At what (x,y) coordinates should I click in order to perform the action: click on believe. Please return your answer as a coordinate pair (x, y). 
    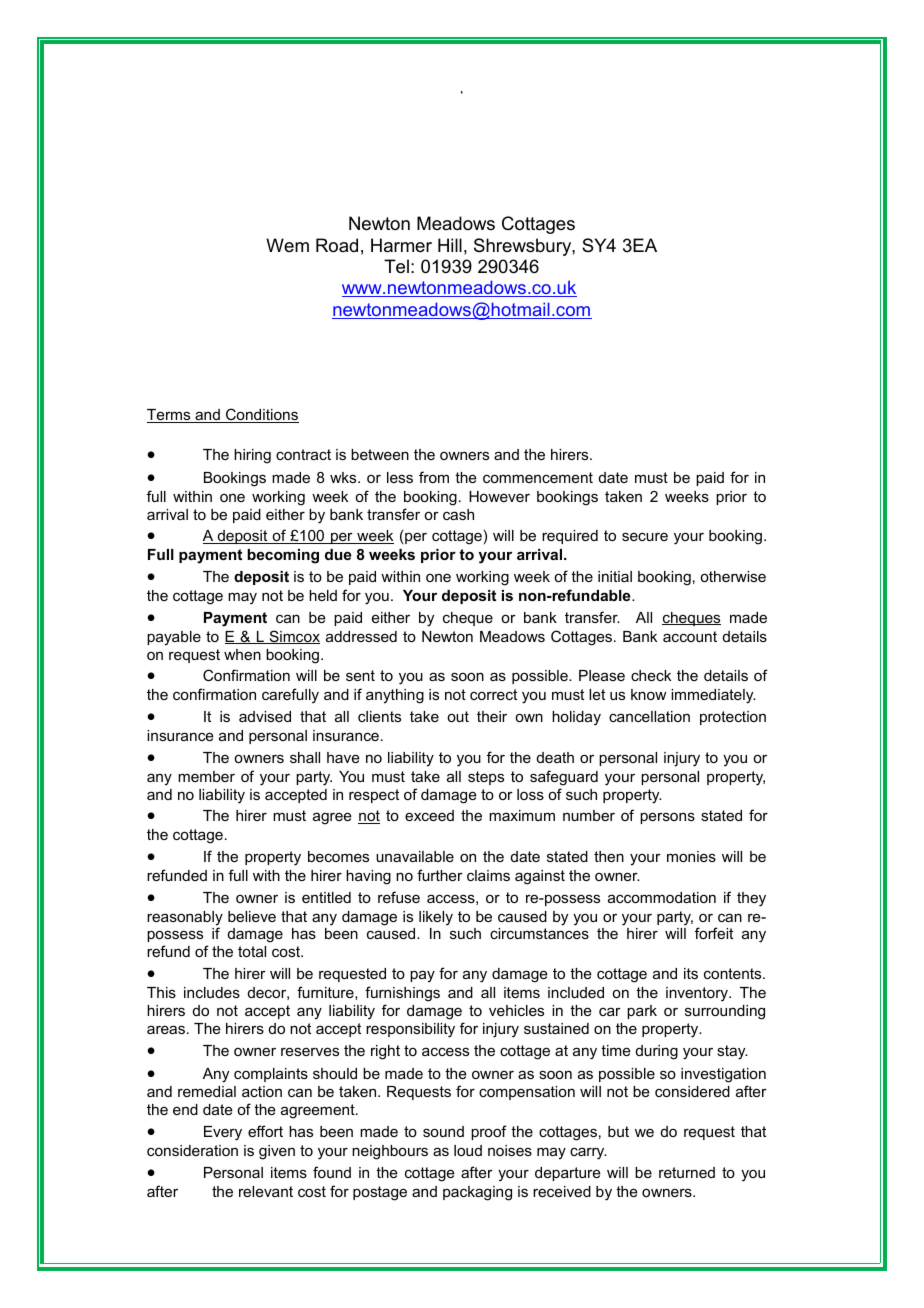
    Looking at the image, I should click on (252, 916).
